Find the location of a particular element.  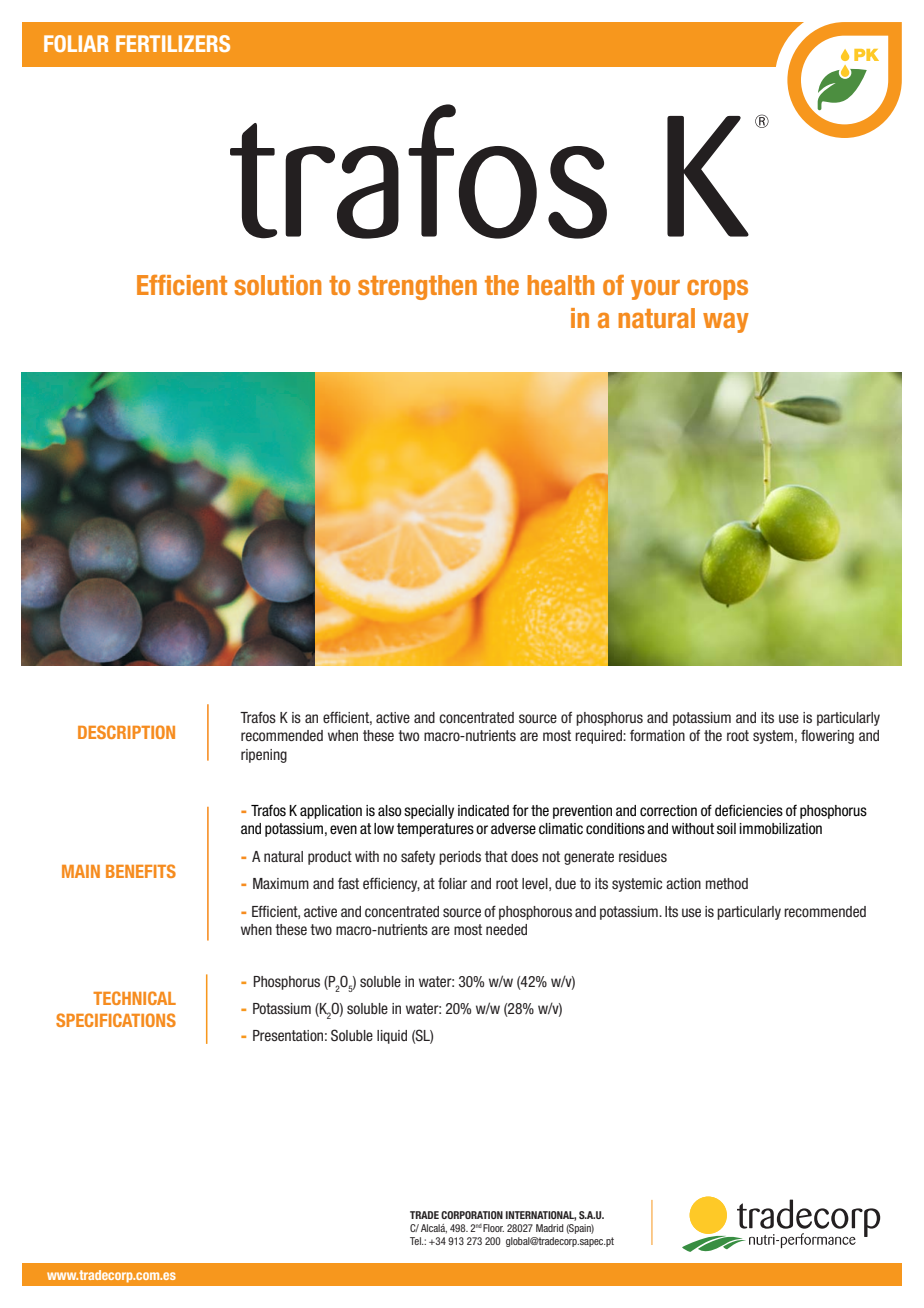

formation is located at coordinates (657, 735).
